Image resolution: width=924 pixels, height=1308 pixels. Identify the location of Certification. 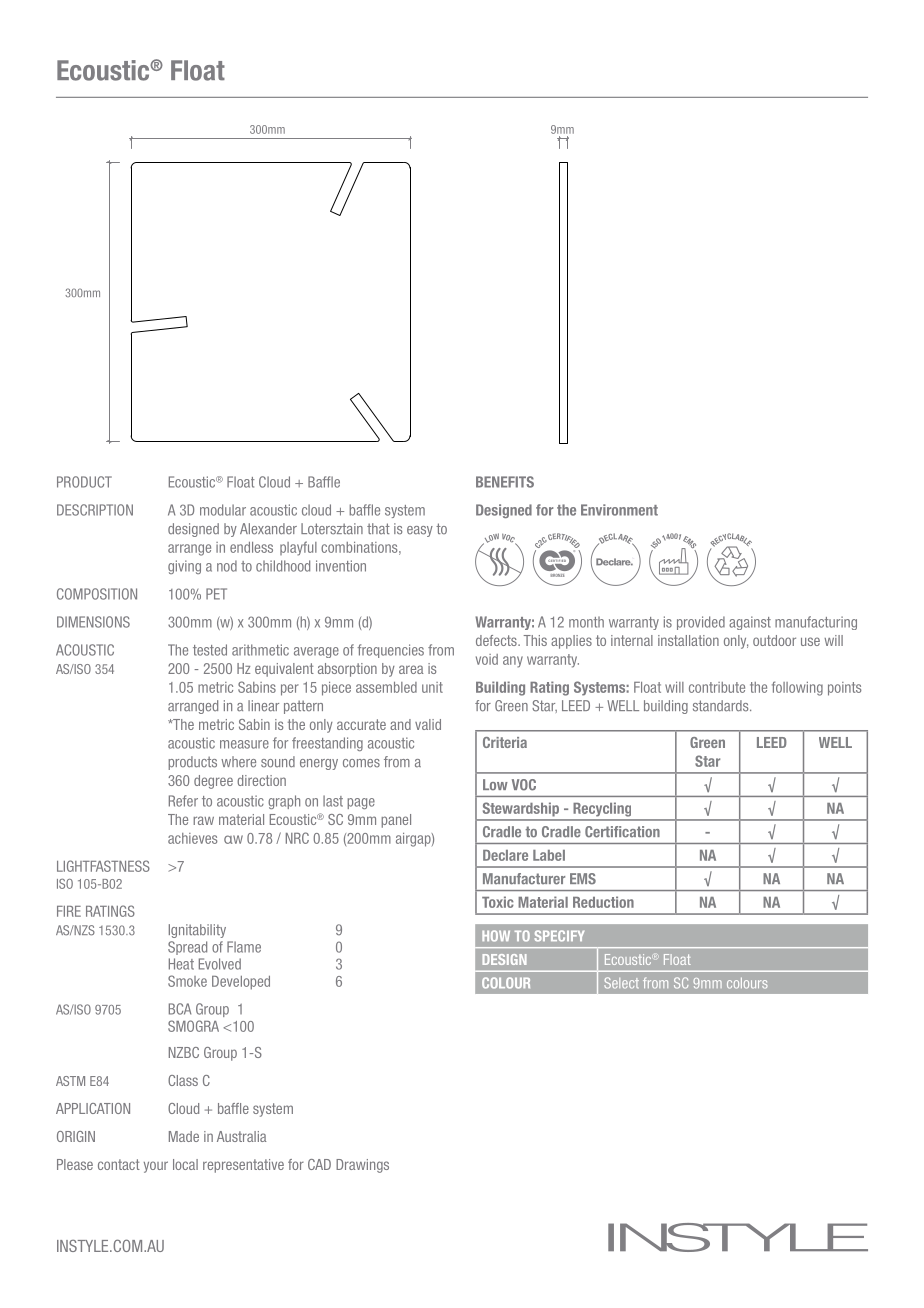
(622, 832).
